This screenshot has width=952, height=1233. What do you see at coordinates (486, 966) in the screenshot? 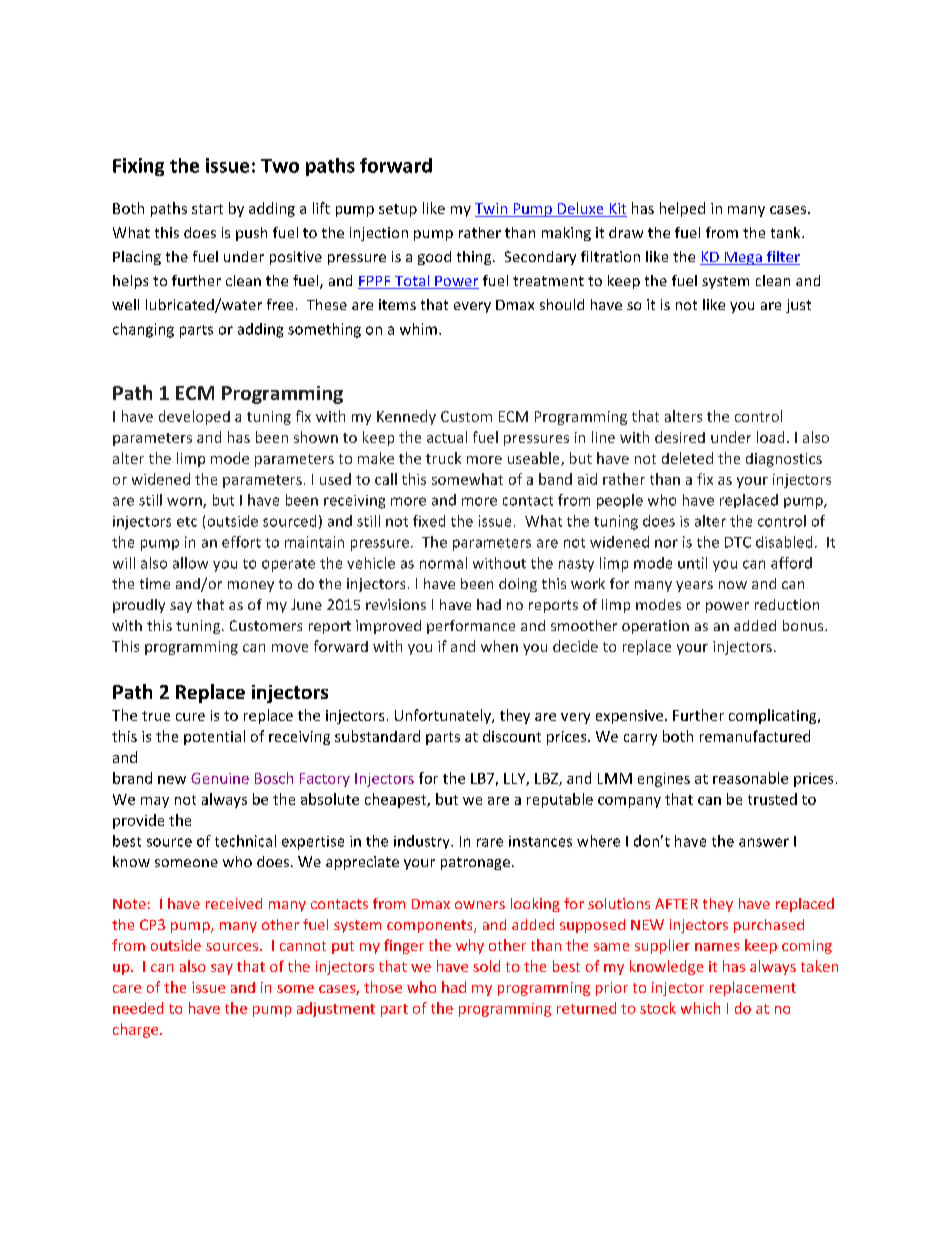
I see `sold` at bounding box center [486, 966].
